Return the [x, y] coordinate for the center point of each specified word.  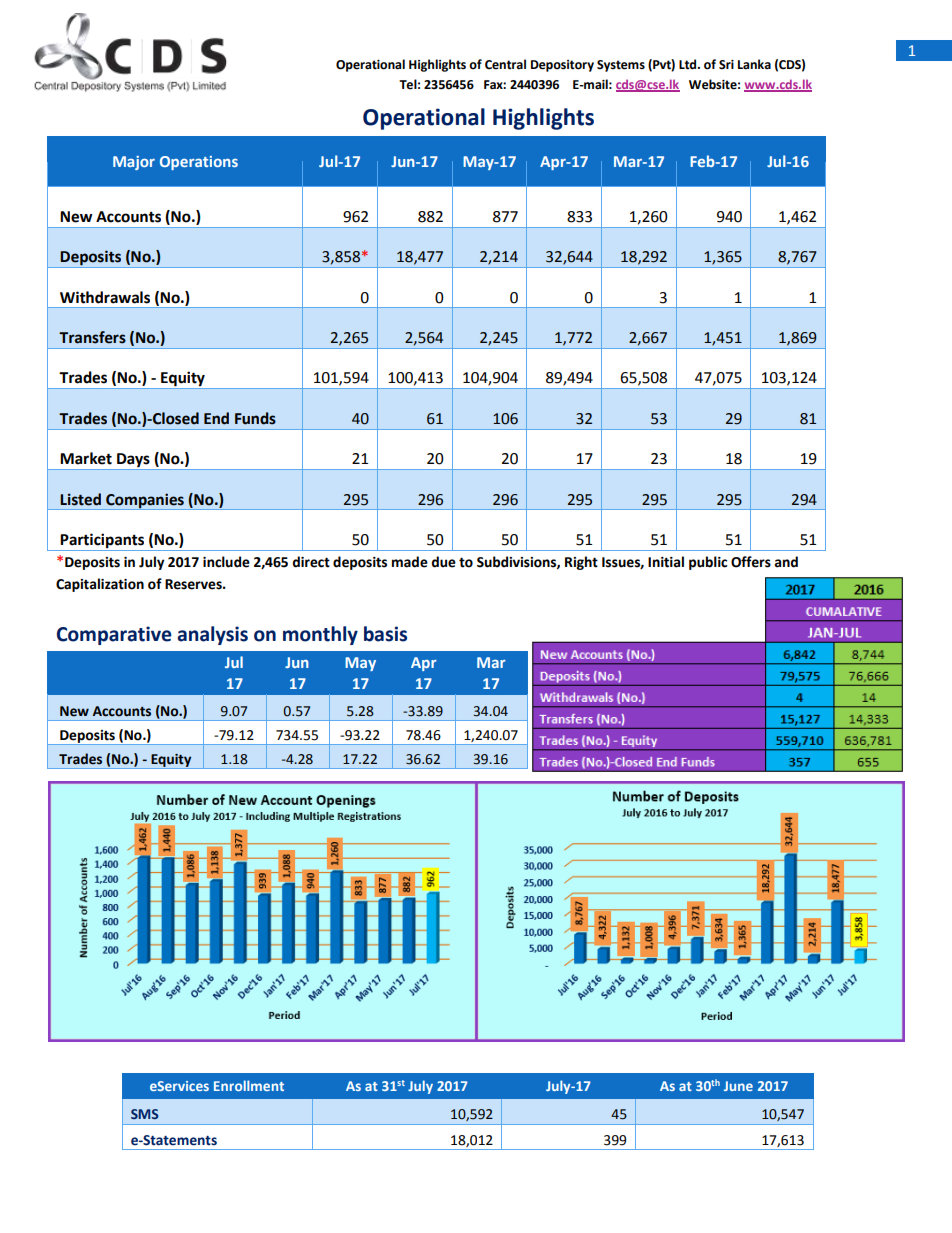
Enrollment [249, 1085]
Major [134, 163]
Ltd [689, 64]
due [443, 562]
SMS [145, 1114]
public [708, 563]
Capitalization [100, 585]
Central [505, 64]
